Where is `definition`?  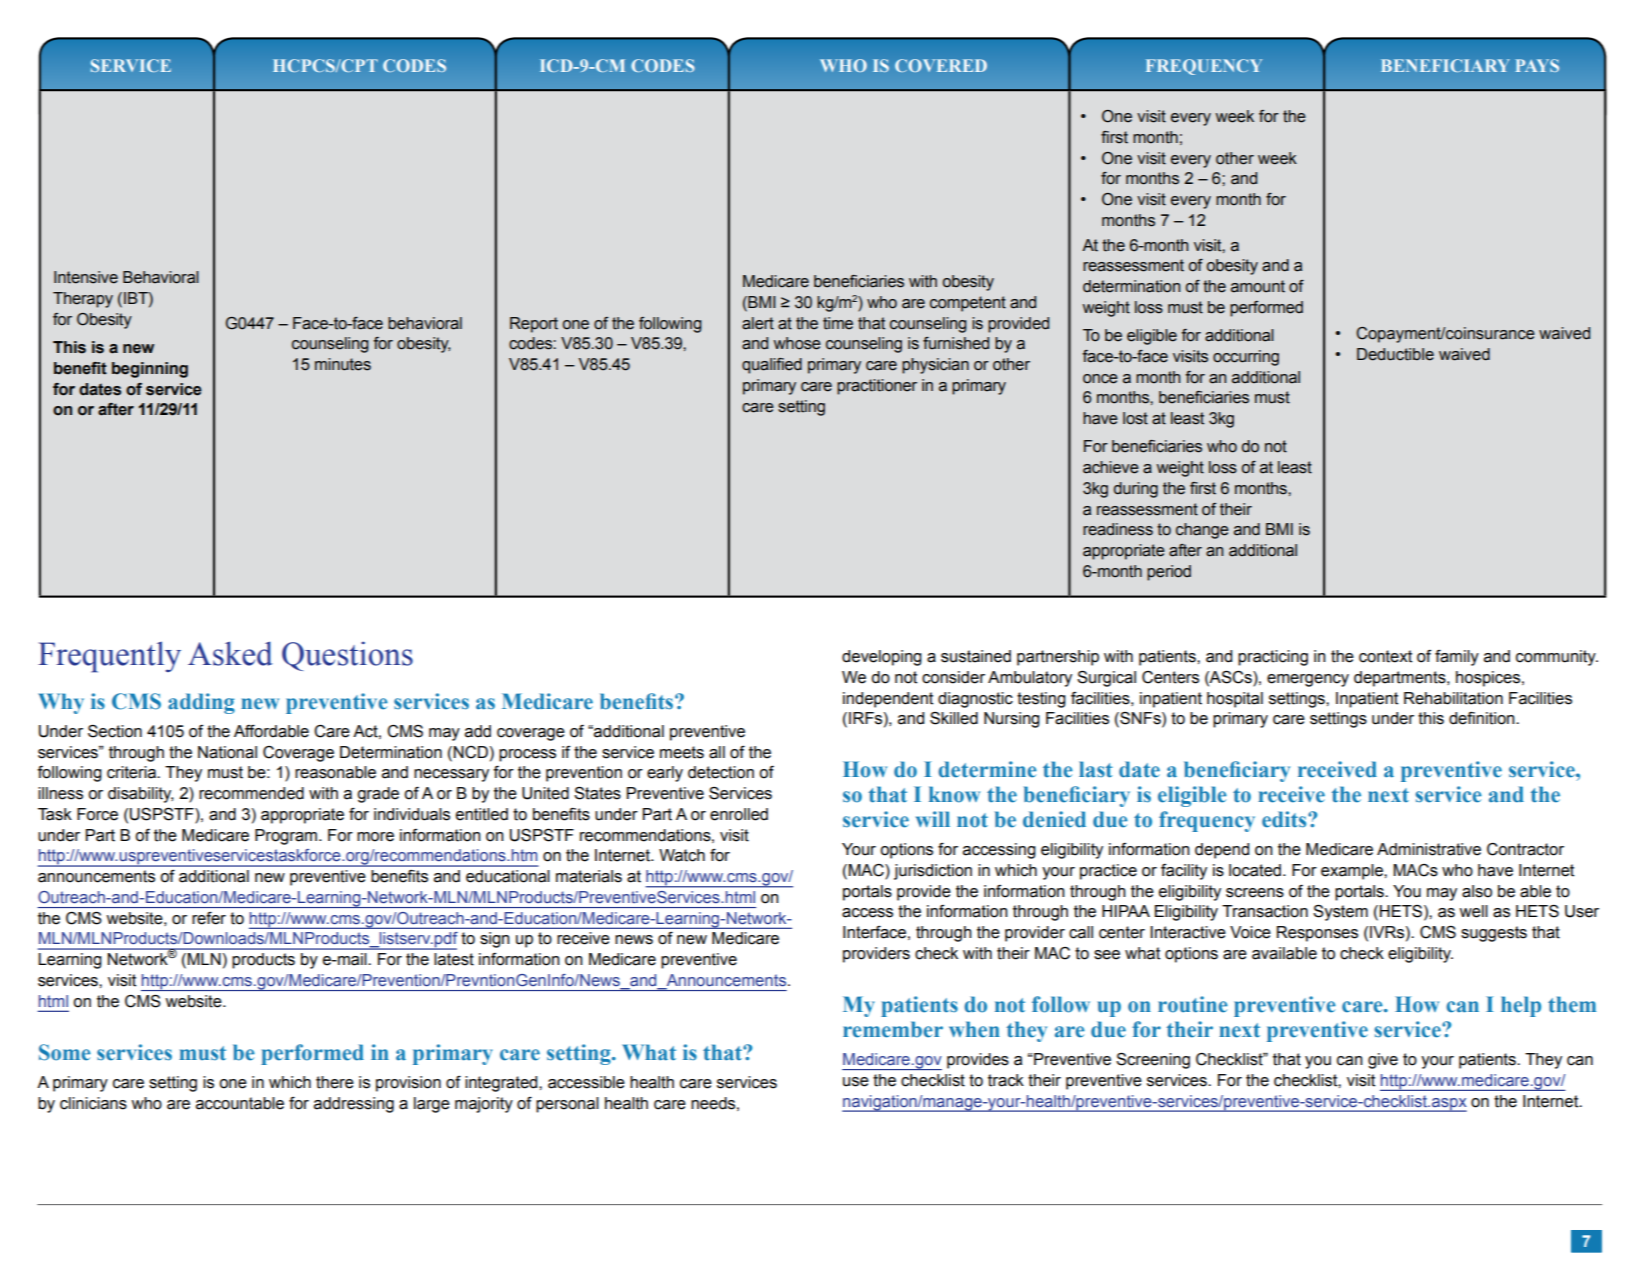
definition is located at coordinates (1483, 718).
